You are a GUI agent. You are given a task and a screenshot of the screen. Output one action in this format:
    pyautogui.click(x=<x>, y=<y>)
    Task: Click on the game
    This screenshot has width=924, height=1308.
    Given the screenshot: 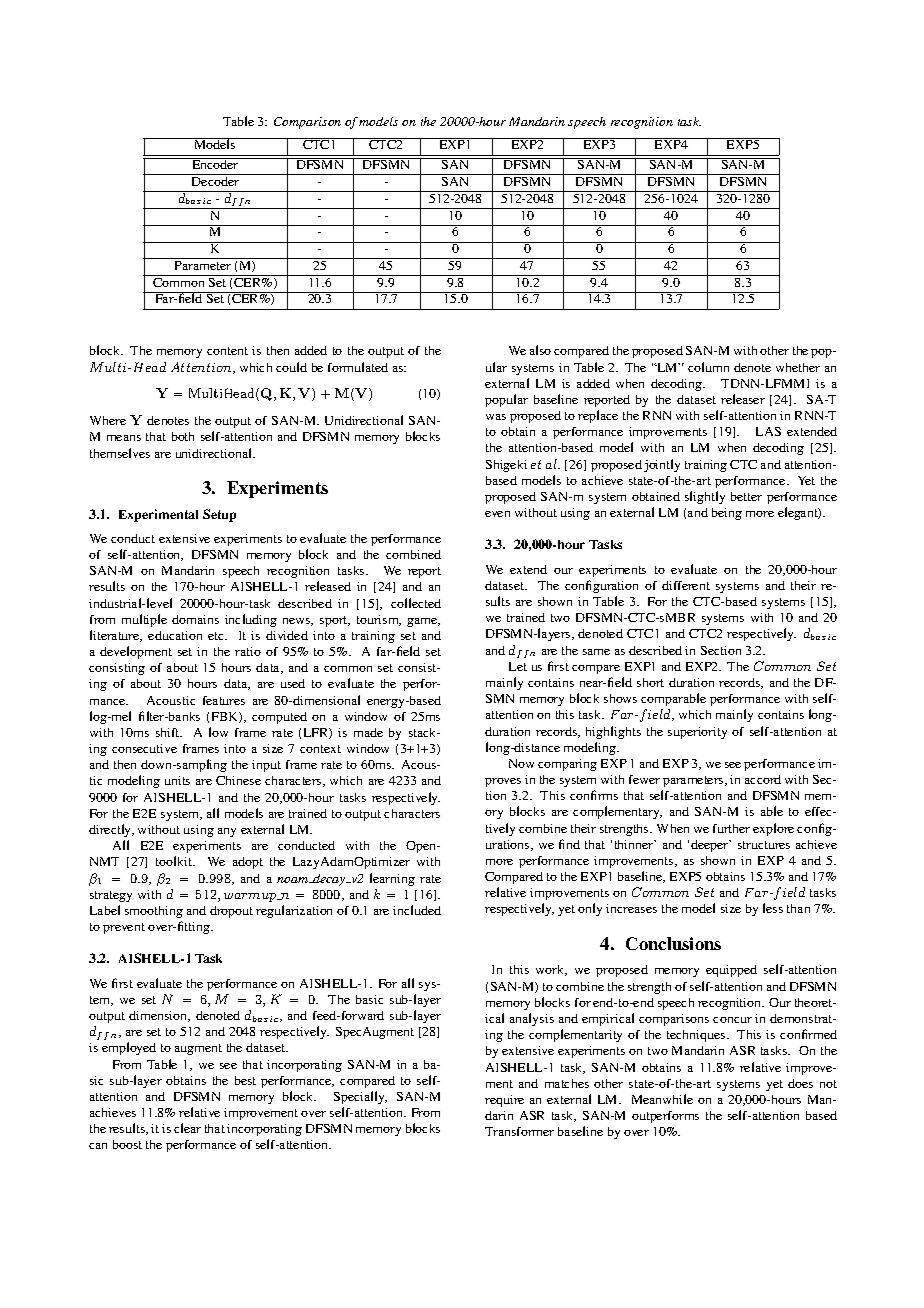 What is the action you would take?
    pyautogui.click(x=423, y=622)
